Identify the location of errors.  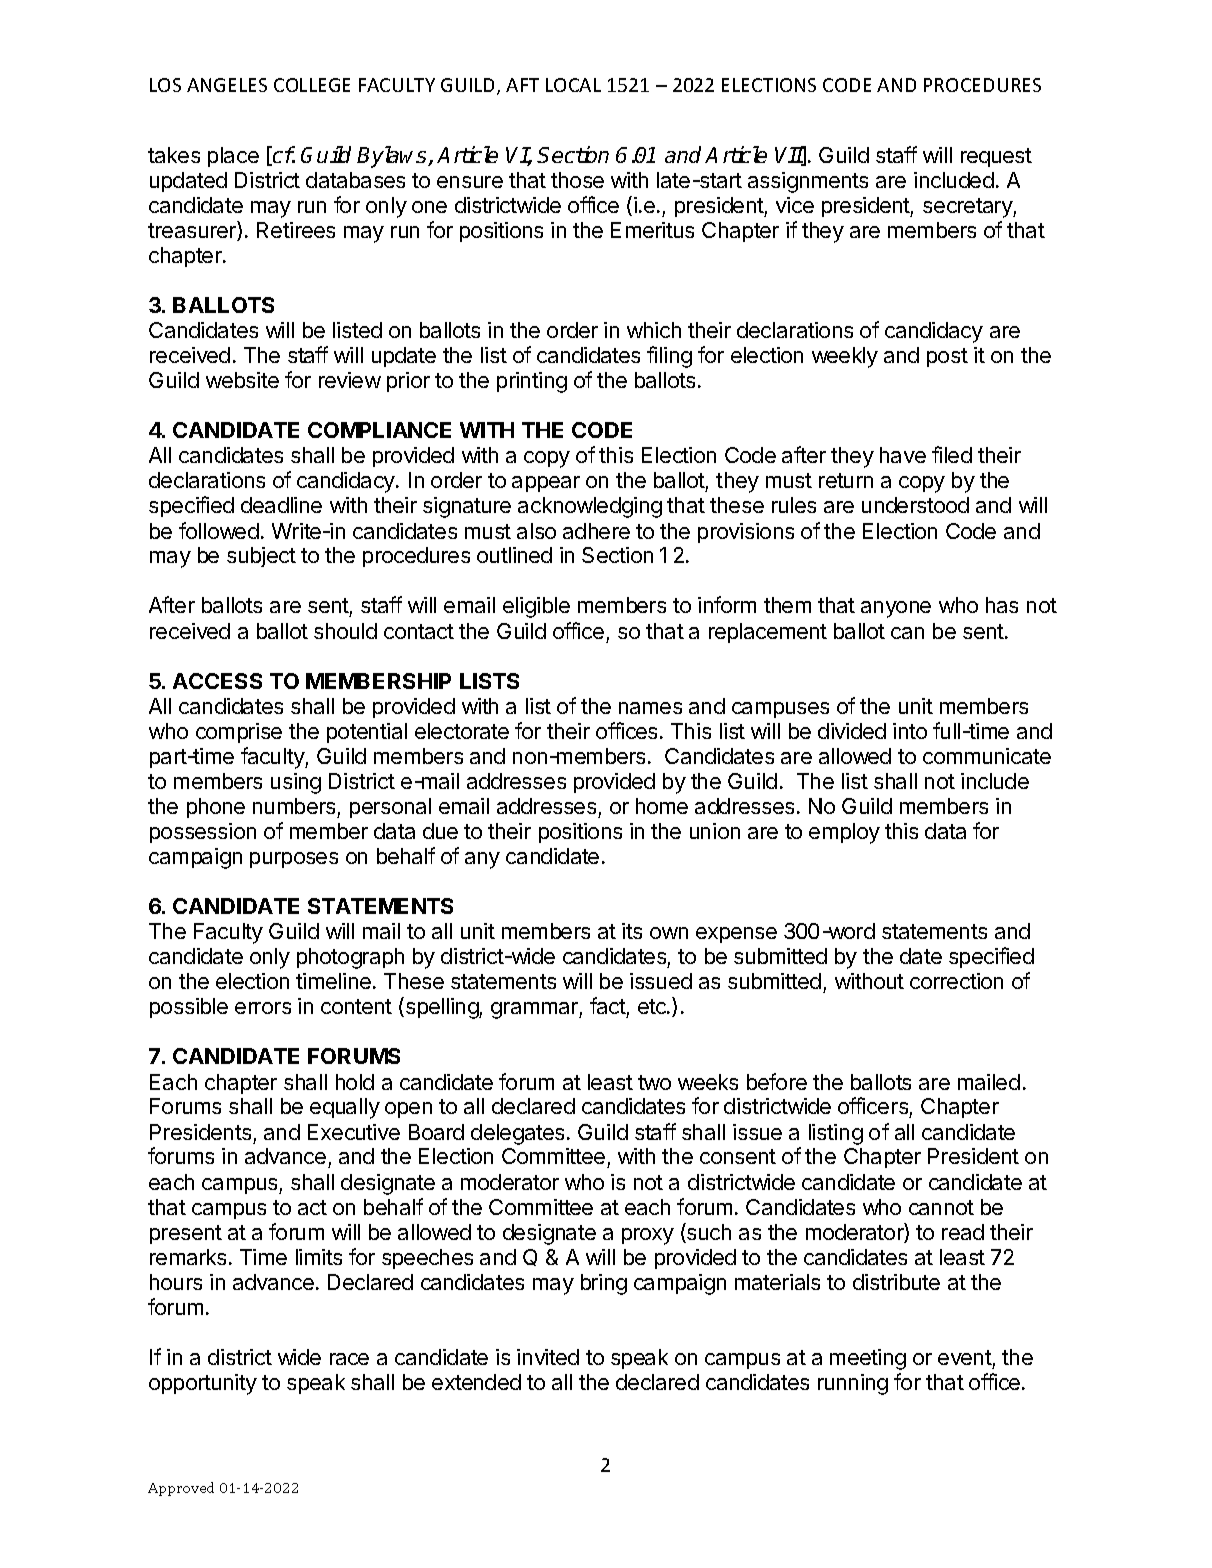
(263, 1008).
